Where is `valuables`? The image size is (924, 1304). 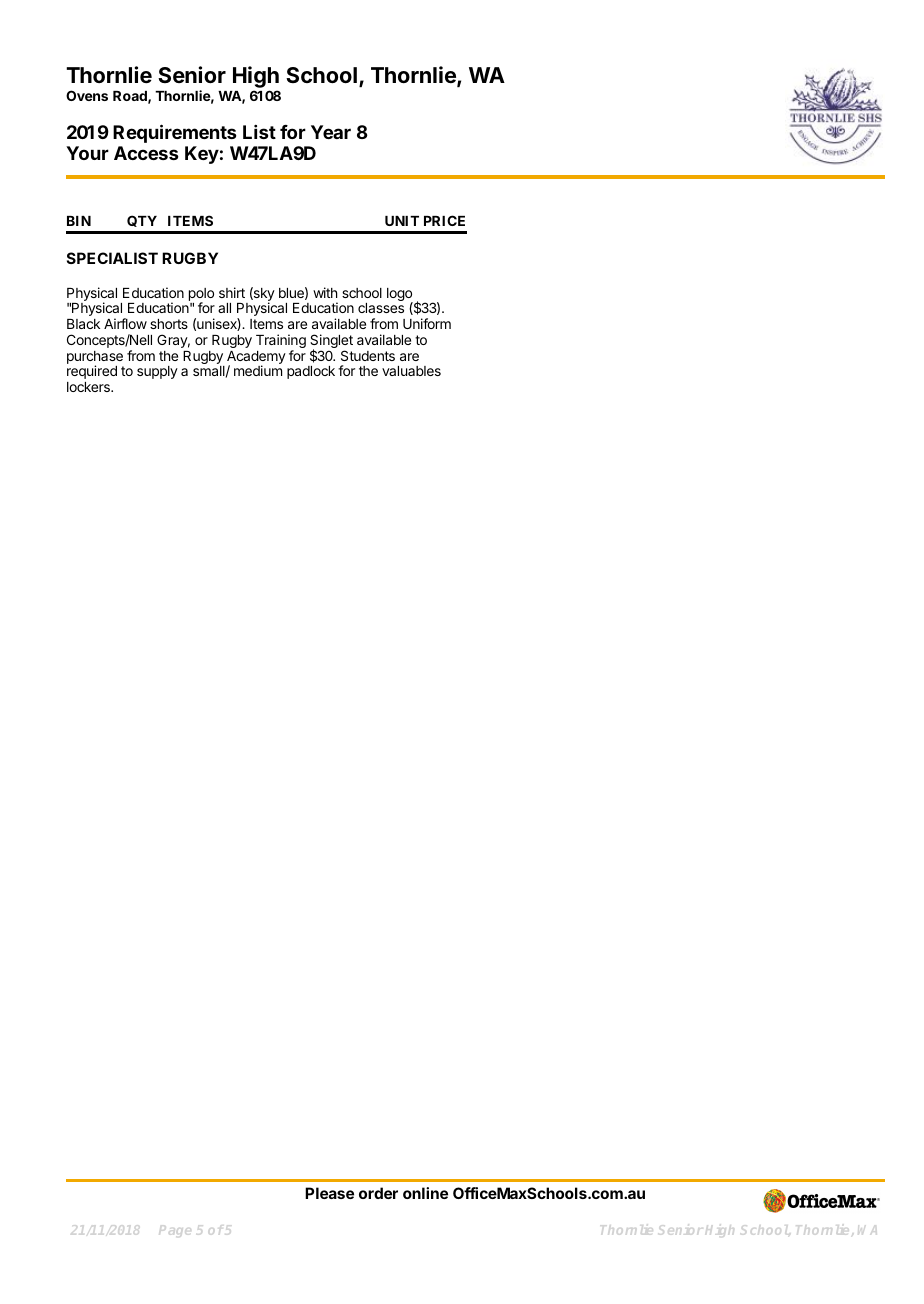
valuables is located at coordinates (411, 371).
